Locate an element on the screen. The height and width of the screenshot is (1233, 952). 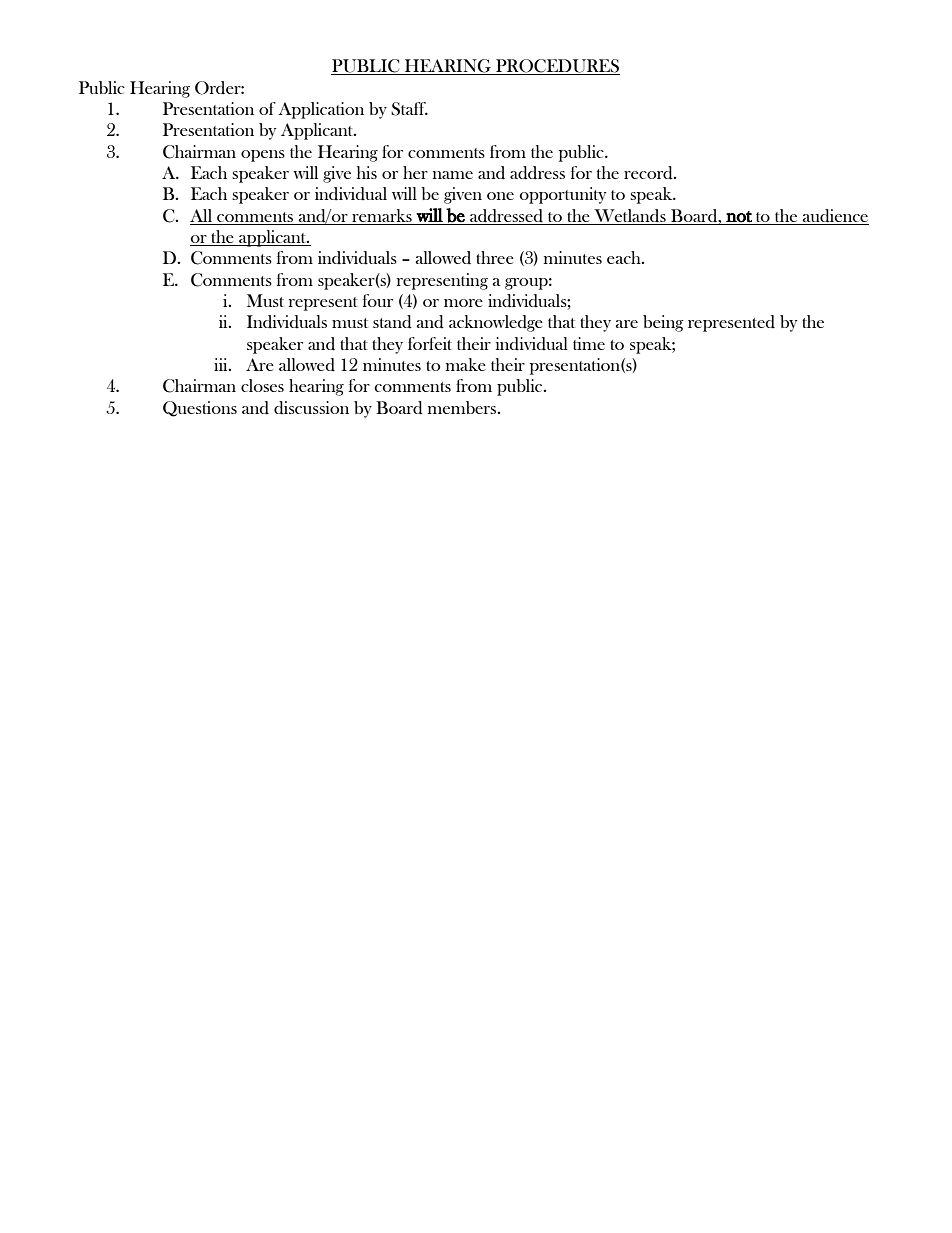
discussion is located at coordinates (311, 408).
